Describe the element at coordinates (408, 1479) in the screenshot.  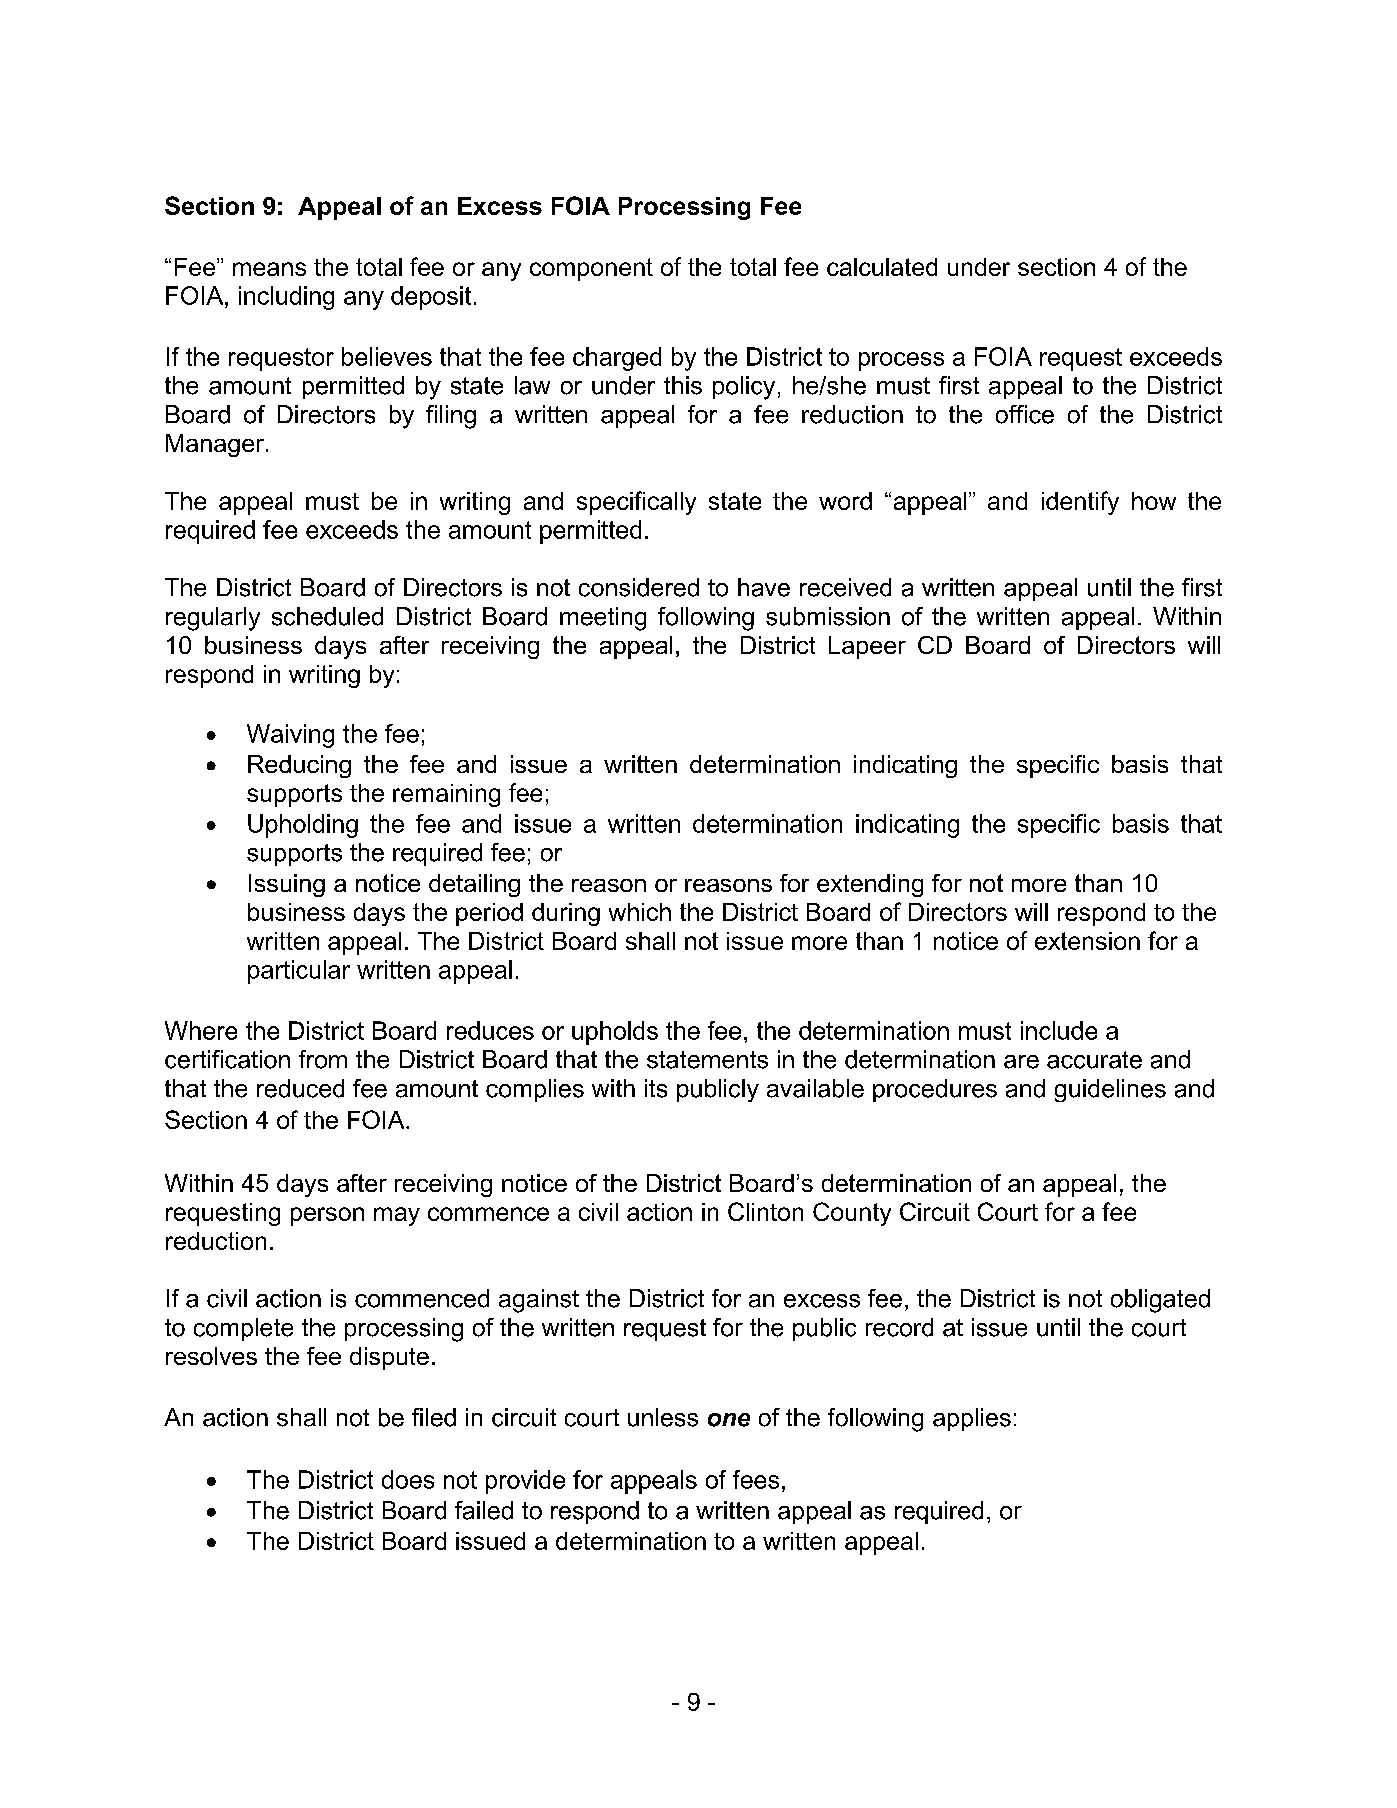
I see `does` at that location.
